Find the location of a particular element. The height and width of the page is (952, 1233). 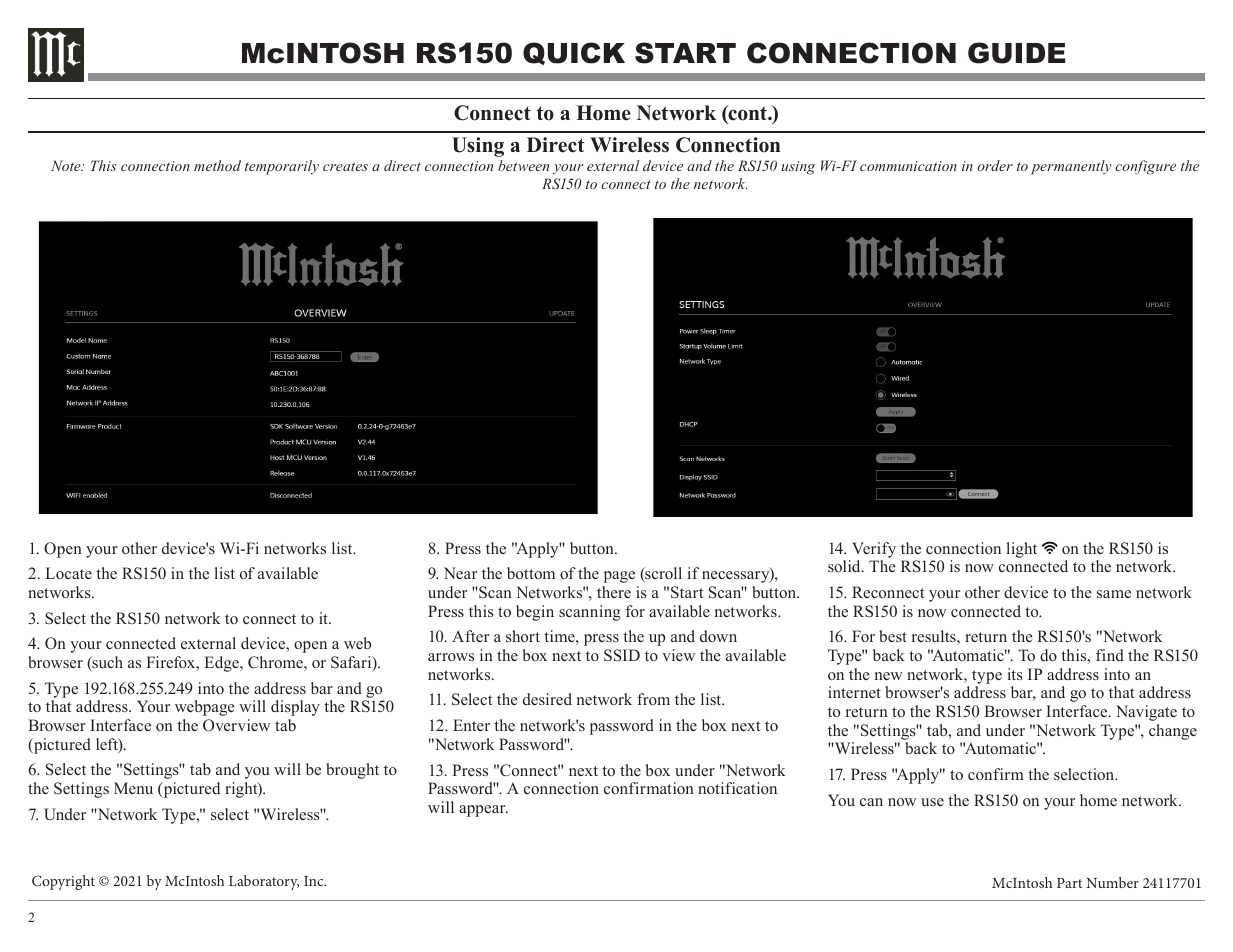

between is located at coordinates (523, 165).
